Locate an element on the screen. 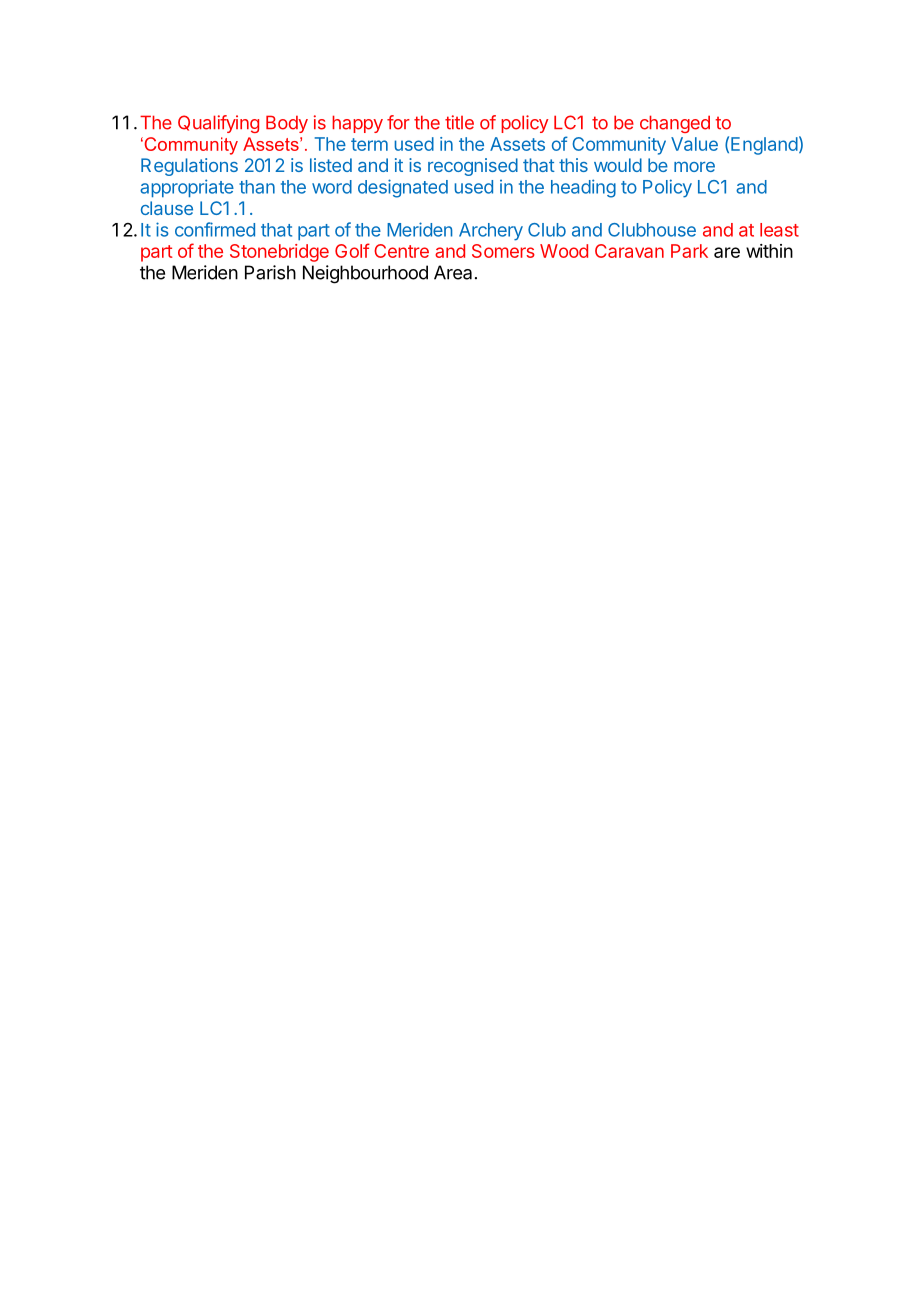 The image size is (924, 1308). title is located at coordinates (459, 122).
